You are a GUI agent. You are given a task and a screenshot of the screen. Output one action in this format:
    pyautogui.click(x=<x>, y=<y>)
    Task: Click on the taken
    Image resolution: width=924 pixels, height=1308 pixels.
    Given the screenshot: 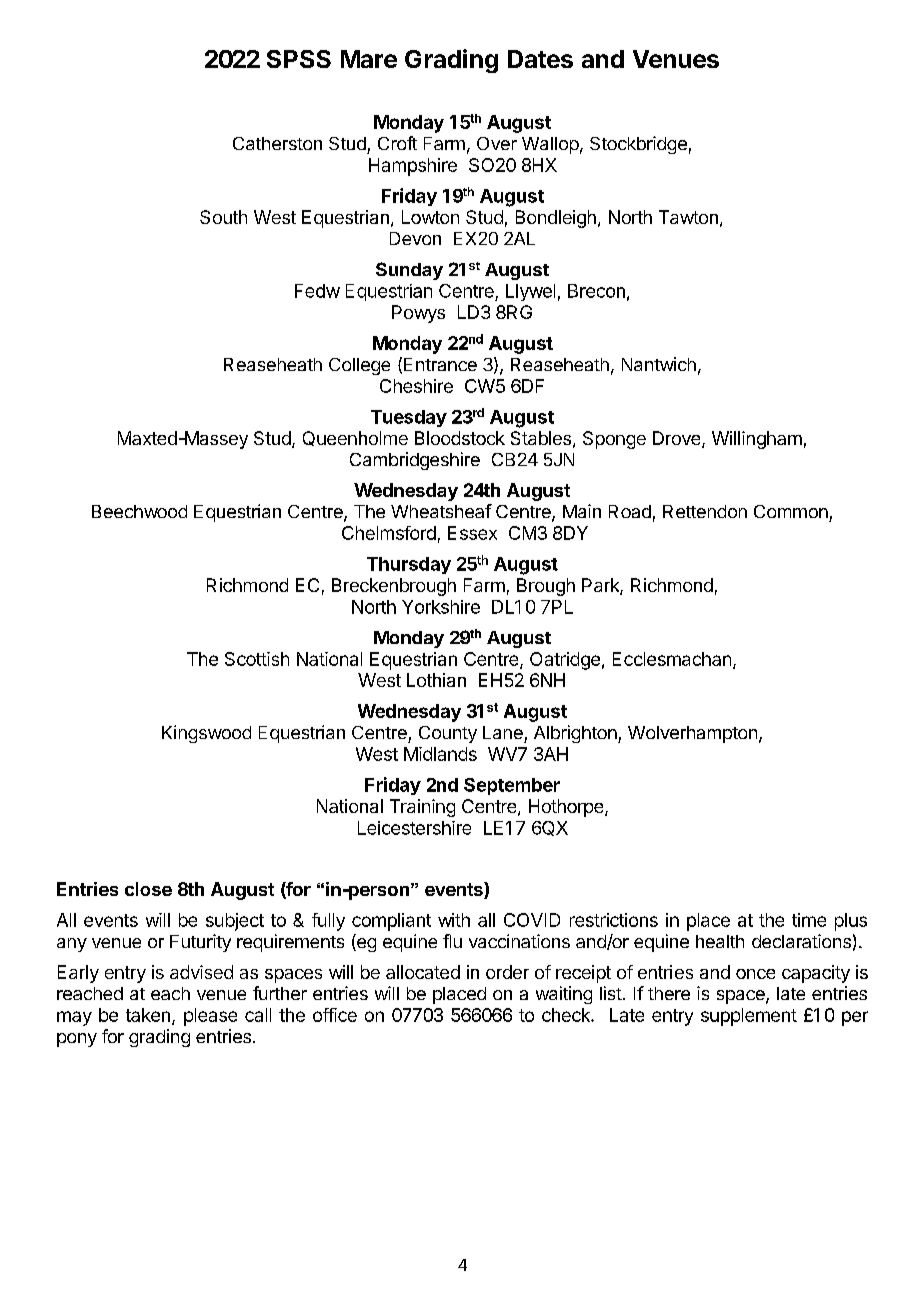 What is the action you would take?
    pyautogui.click(x=148, y=1015)
